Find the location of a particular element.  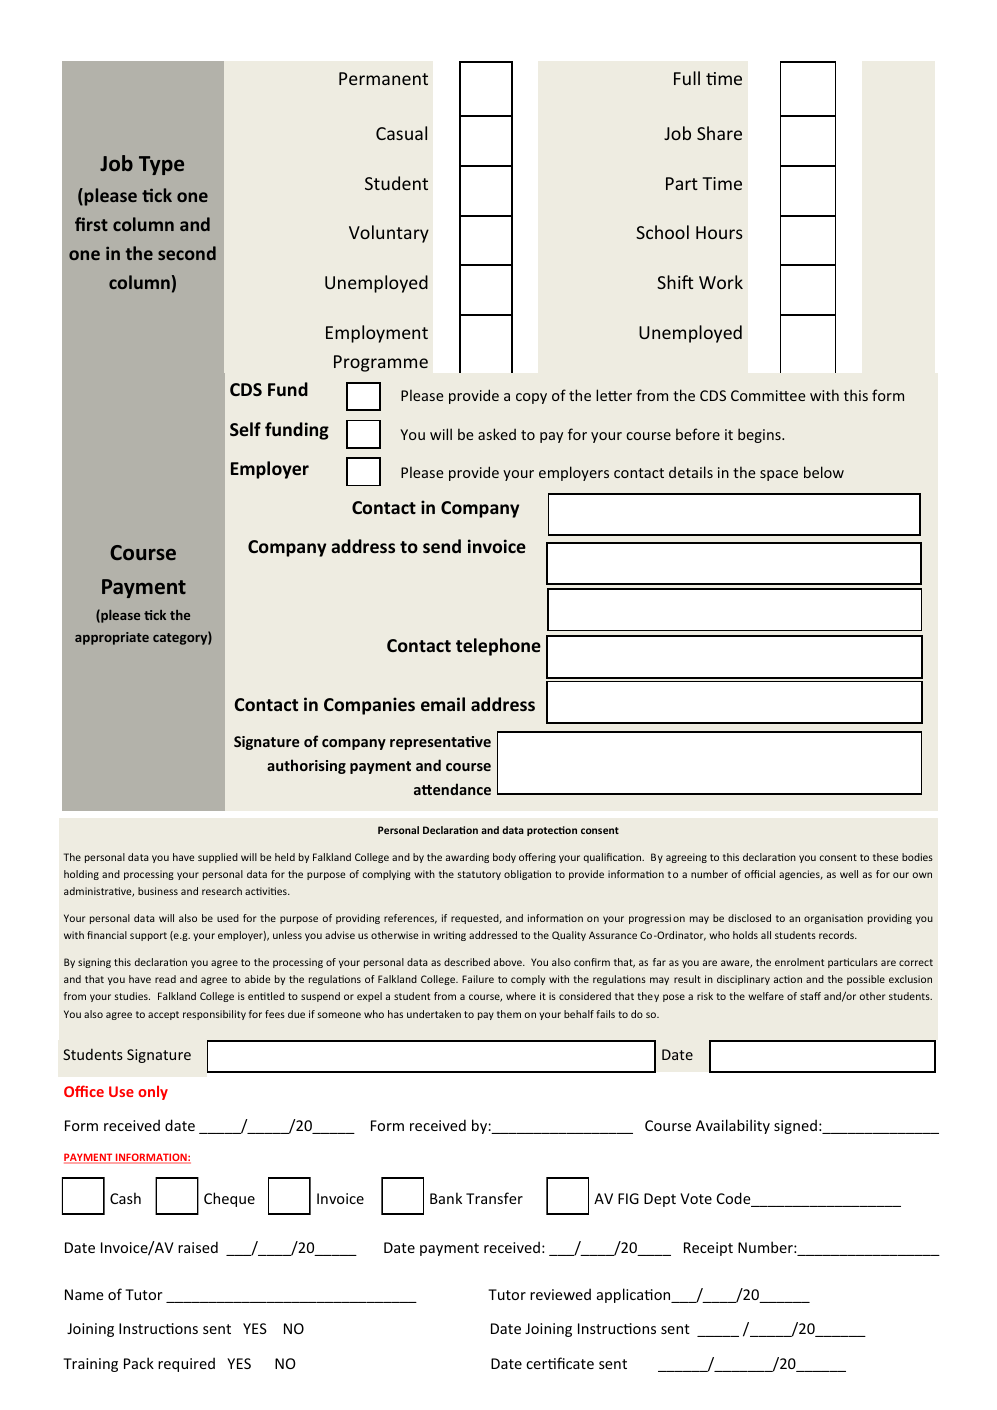

required is located at coordinates (186, 1364).
